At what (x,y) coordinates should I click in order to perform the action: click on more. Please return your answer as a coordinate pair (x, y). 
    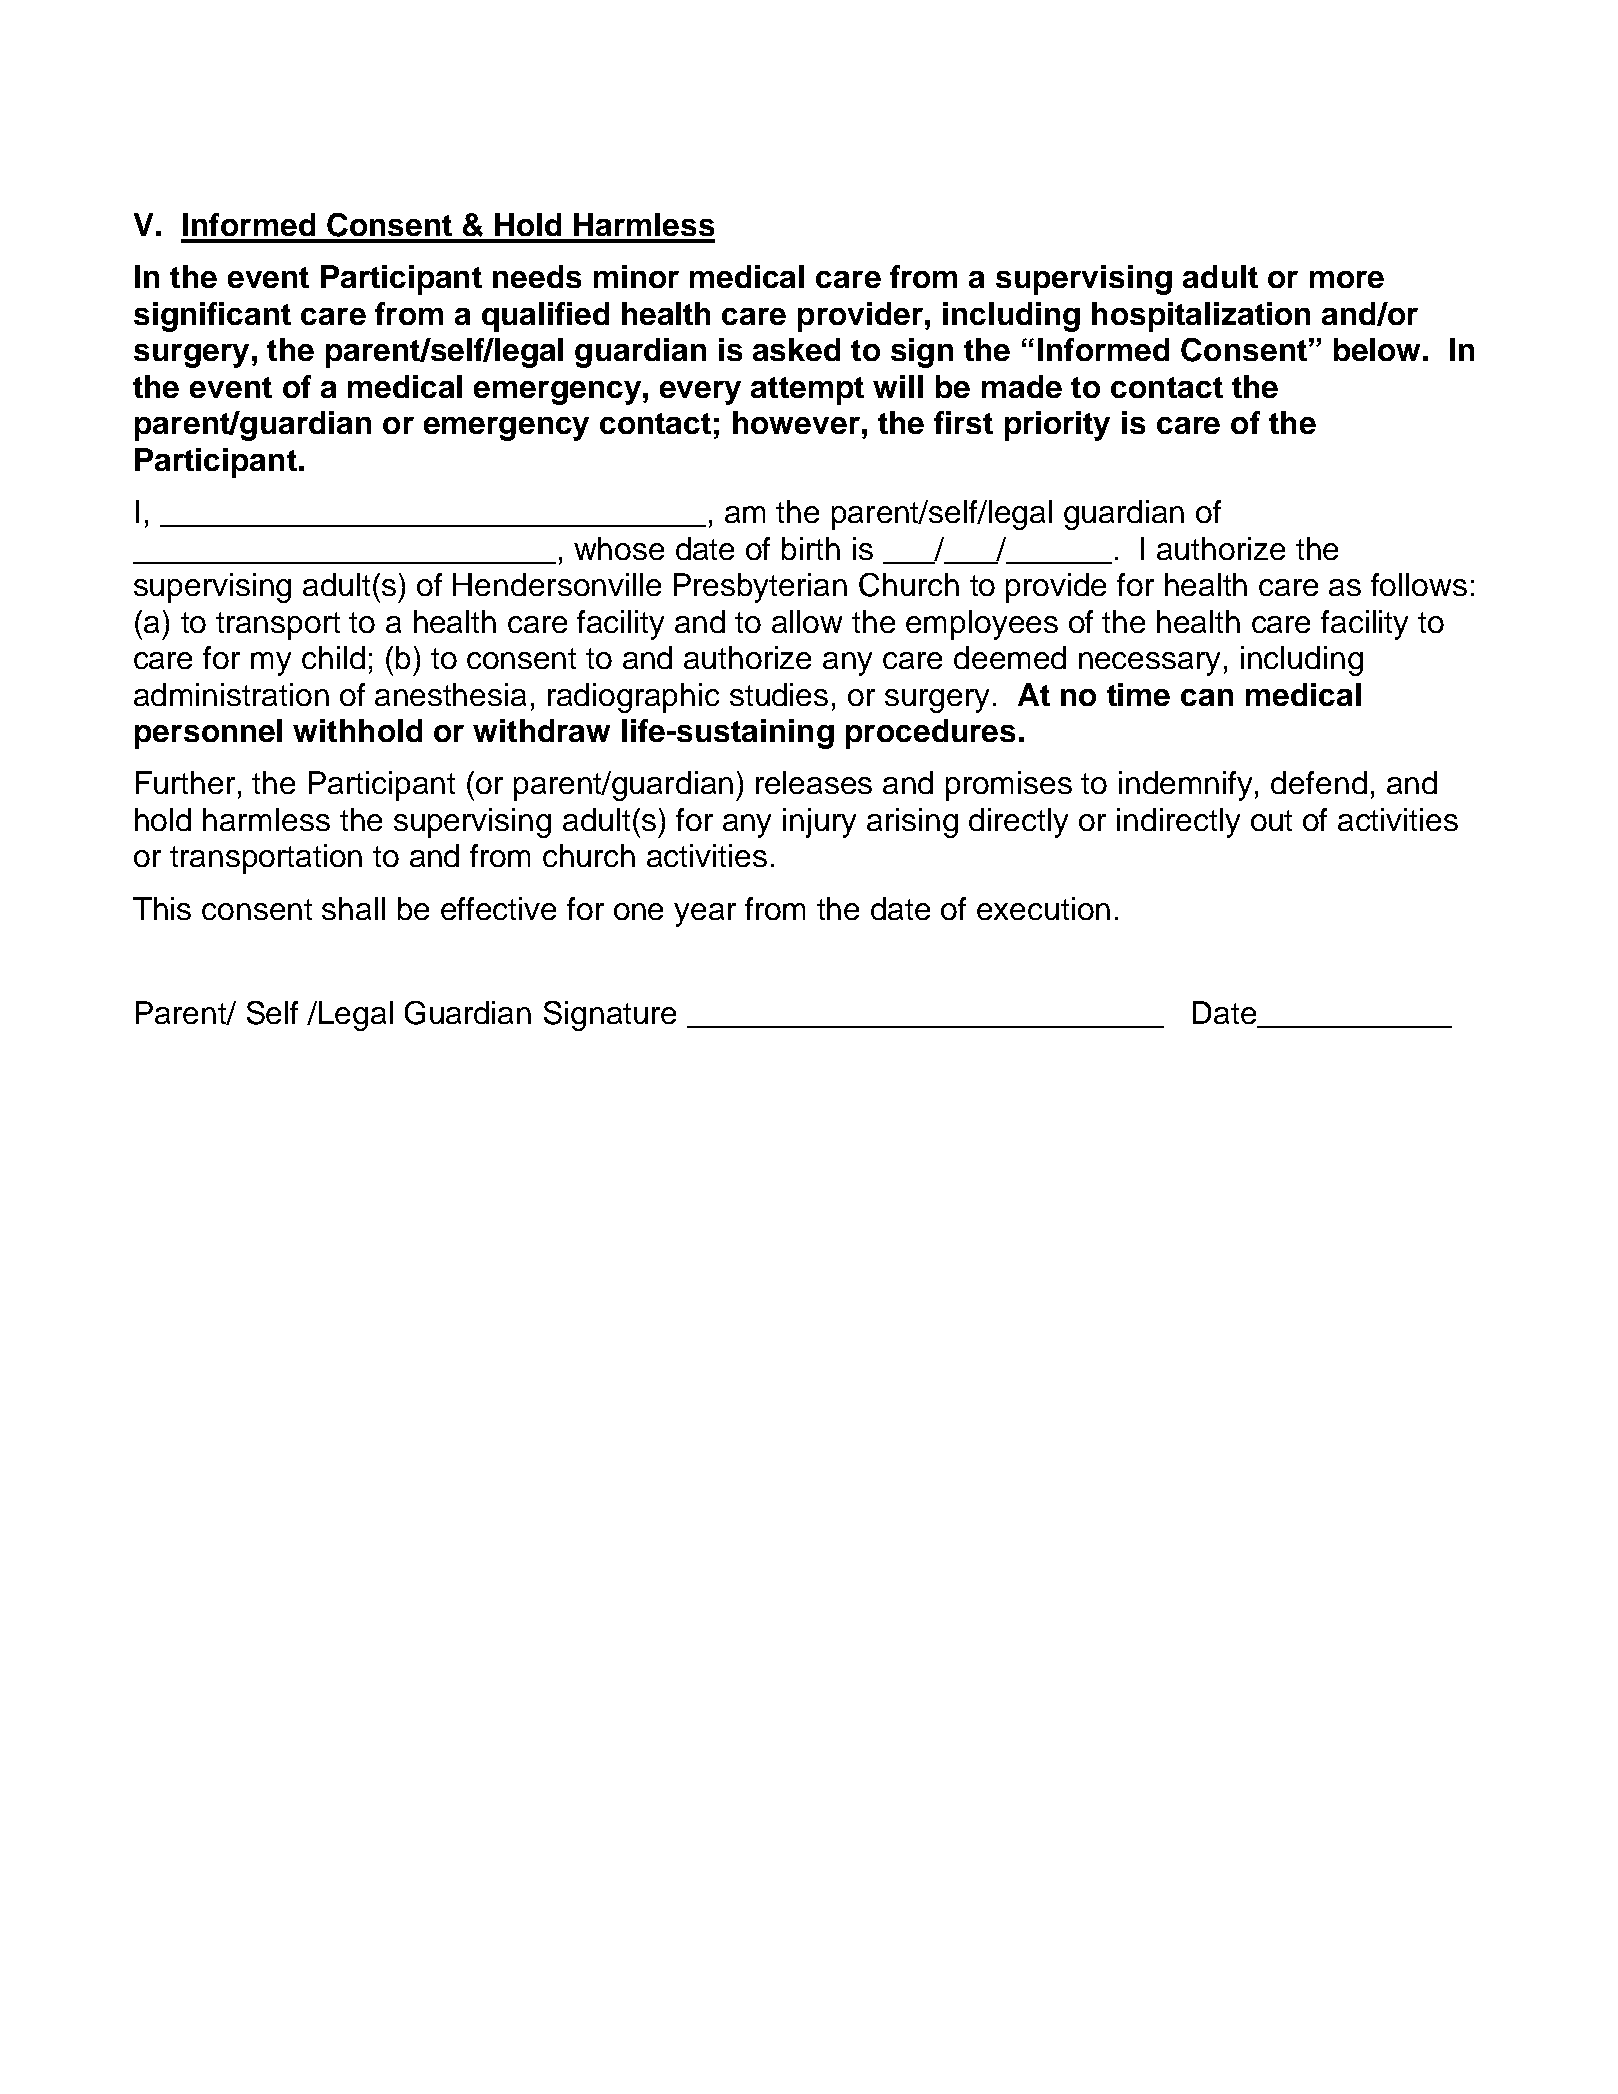
    Looking at the image, I should click on (1347, 279).
